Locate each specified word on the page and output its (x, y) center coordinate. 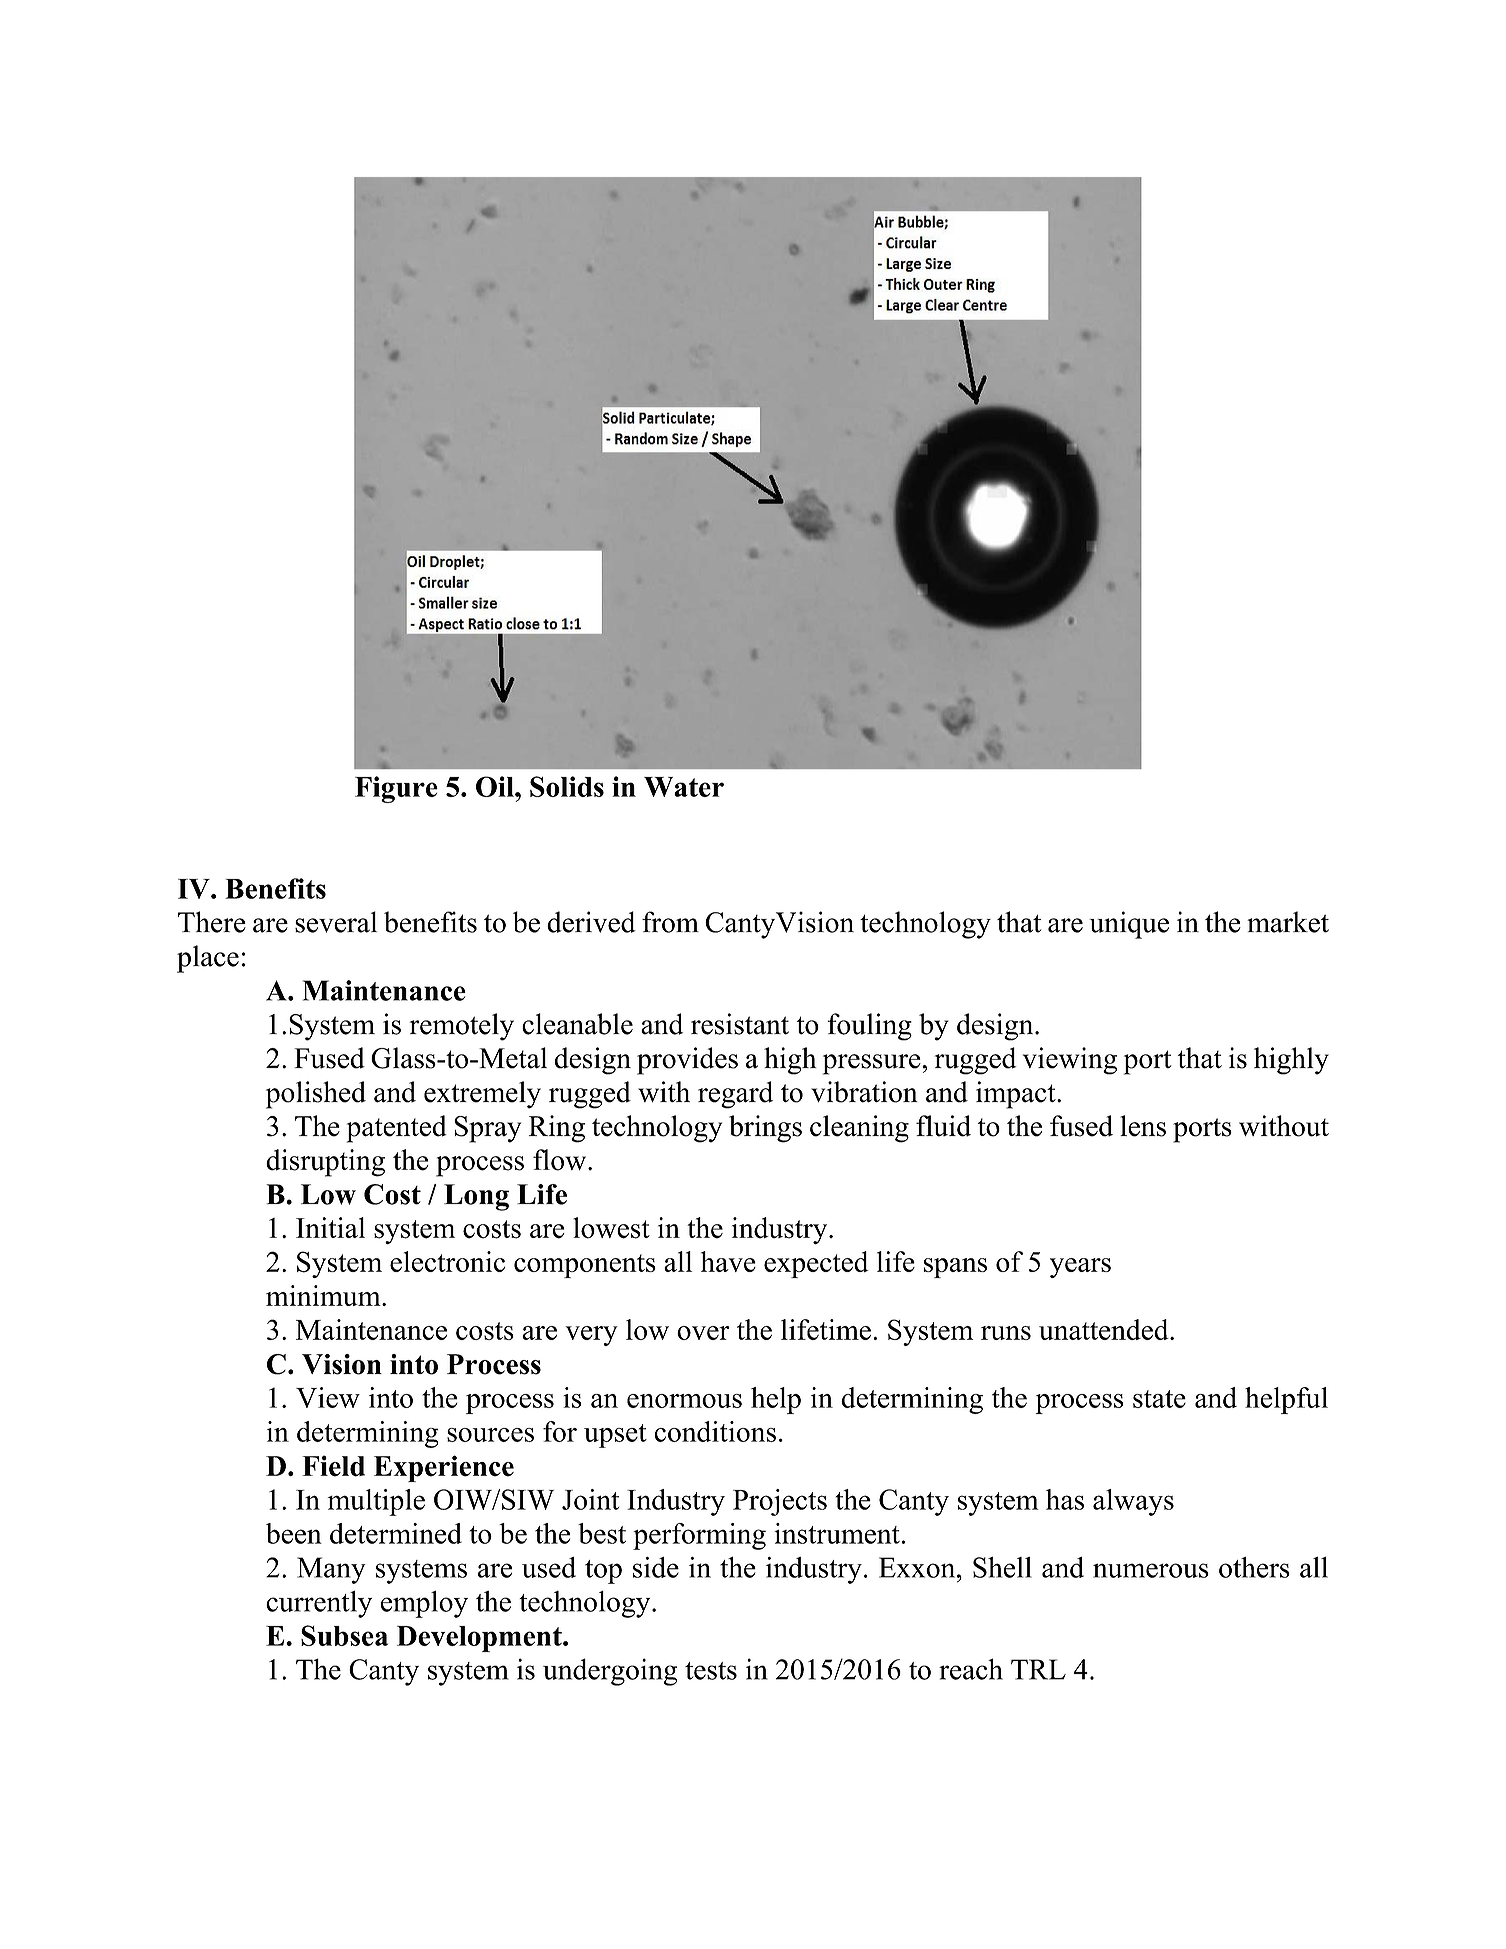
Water (684, 787)
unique (1129, 925)
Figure (396, 789)
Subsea (344, 1635)
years (1080, 1268)
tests (711, 1671)
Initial (330, 1227)
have (728, 1261)
